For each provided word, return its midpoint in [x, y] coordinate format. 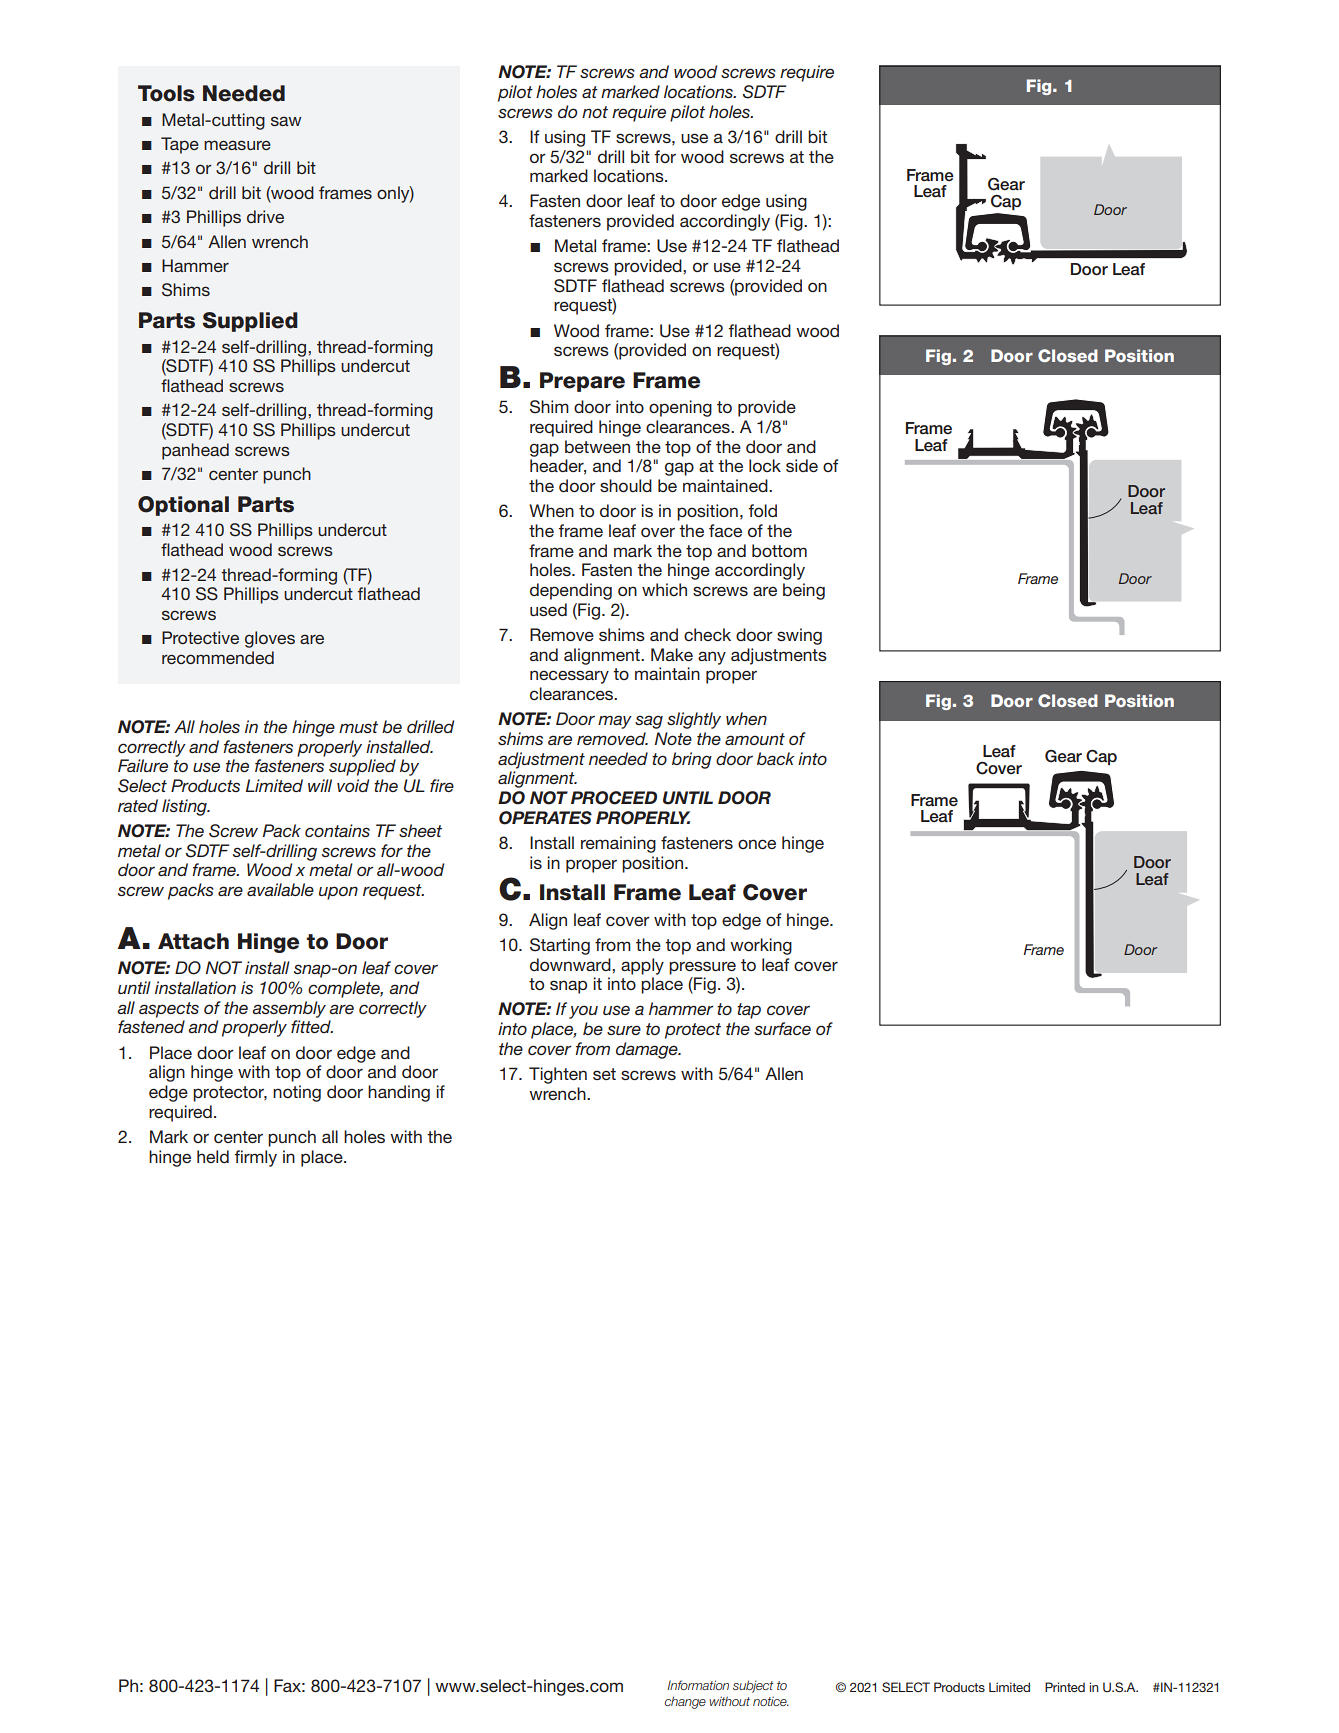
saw [286, 121]
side [802, 465]
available [280, 889]
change [685, 1702]
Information [698, 1685]
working [761, 946]
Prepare [582, 382]
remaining [618, 844]
